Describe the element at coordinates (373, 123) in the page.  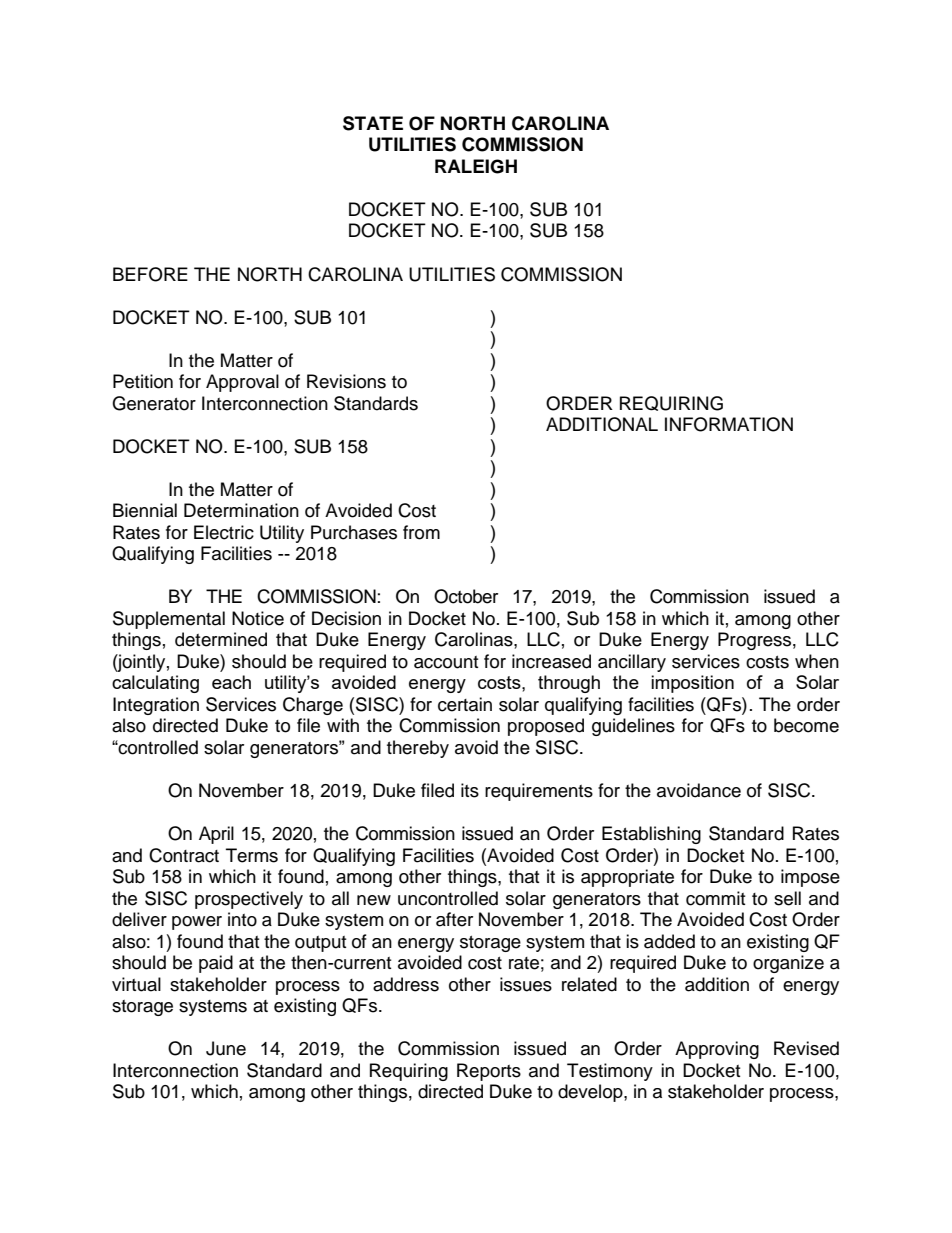
I see `STATE` at that location.
